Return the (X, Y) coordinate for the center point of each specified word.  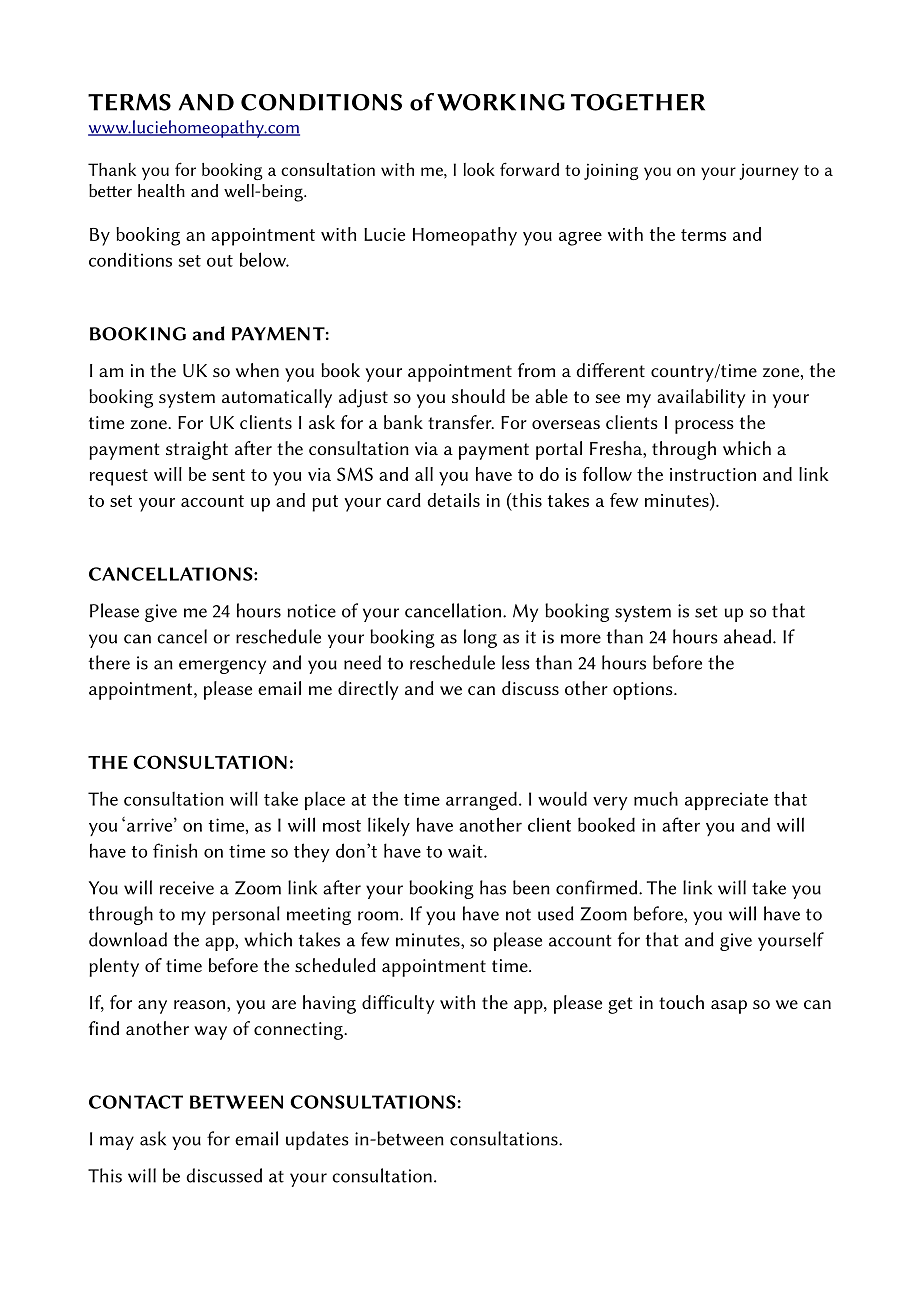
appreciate (726, 801)
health (161, 190)
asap (729, 1007)
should (478, 396)
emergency (222, 667)
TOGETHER (638, 102)
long (480, 638)
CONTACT (136, 1102)
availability (701, 398)
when (257, 370)
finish (175, 850)
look (479, 169)
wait (466, 851)
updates (317, 1140)
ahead (749, 636)
